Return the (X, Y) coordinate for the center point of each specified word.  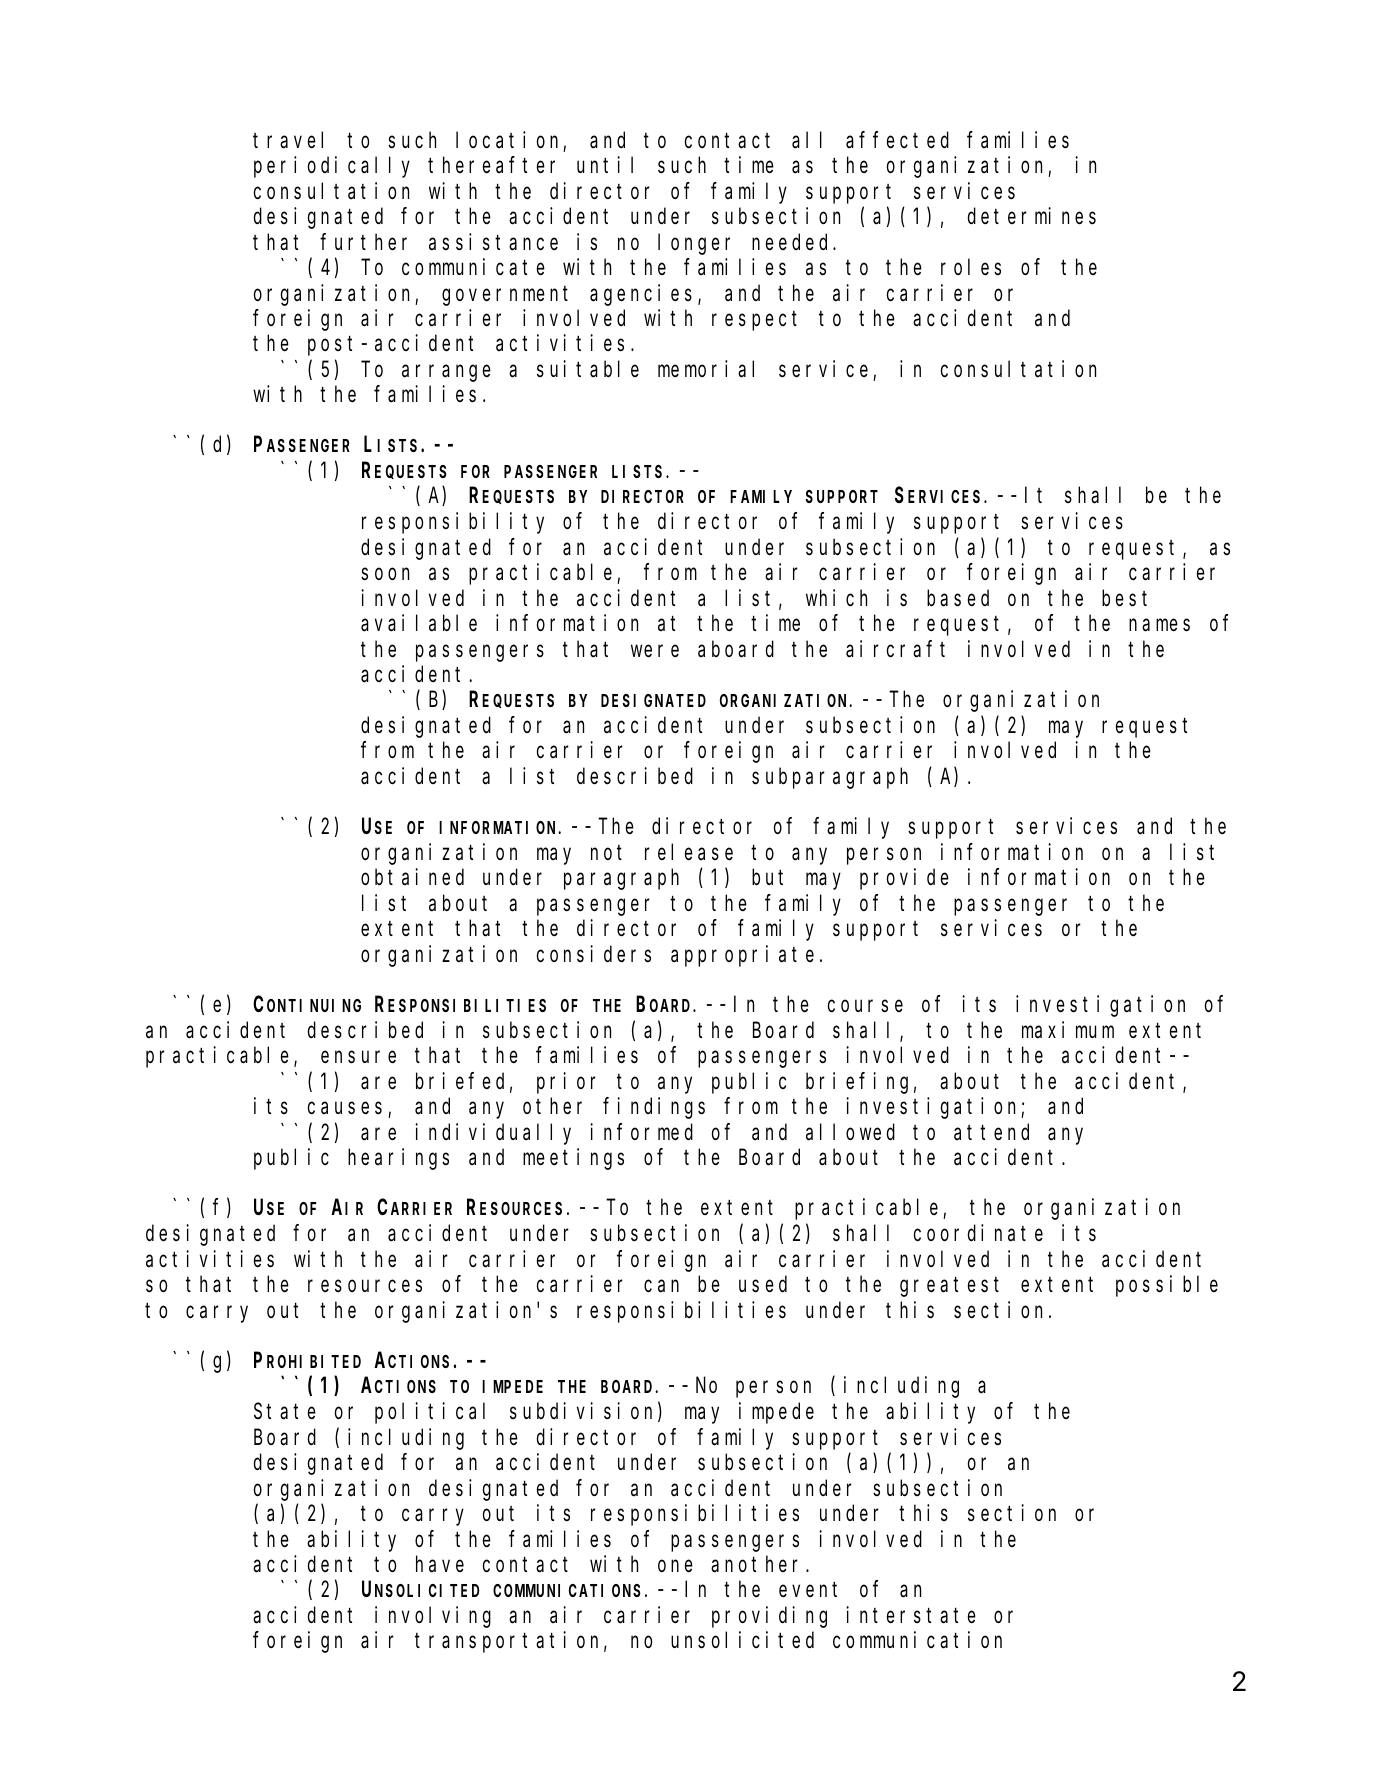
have (440, 1564)
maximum (1068, 1030)
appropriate (742, 956)
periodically (332, 167)
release (689, 852)
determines (1032, 216)
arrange (446, 373)
